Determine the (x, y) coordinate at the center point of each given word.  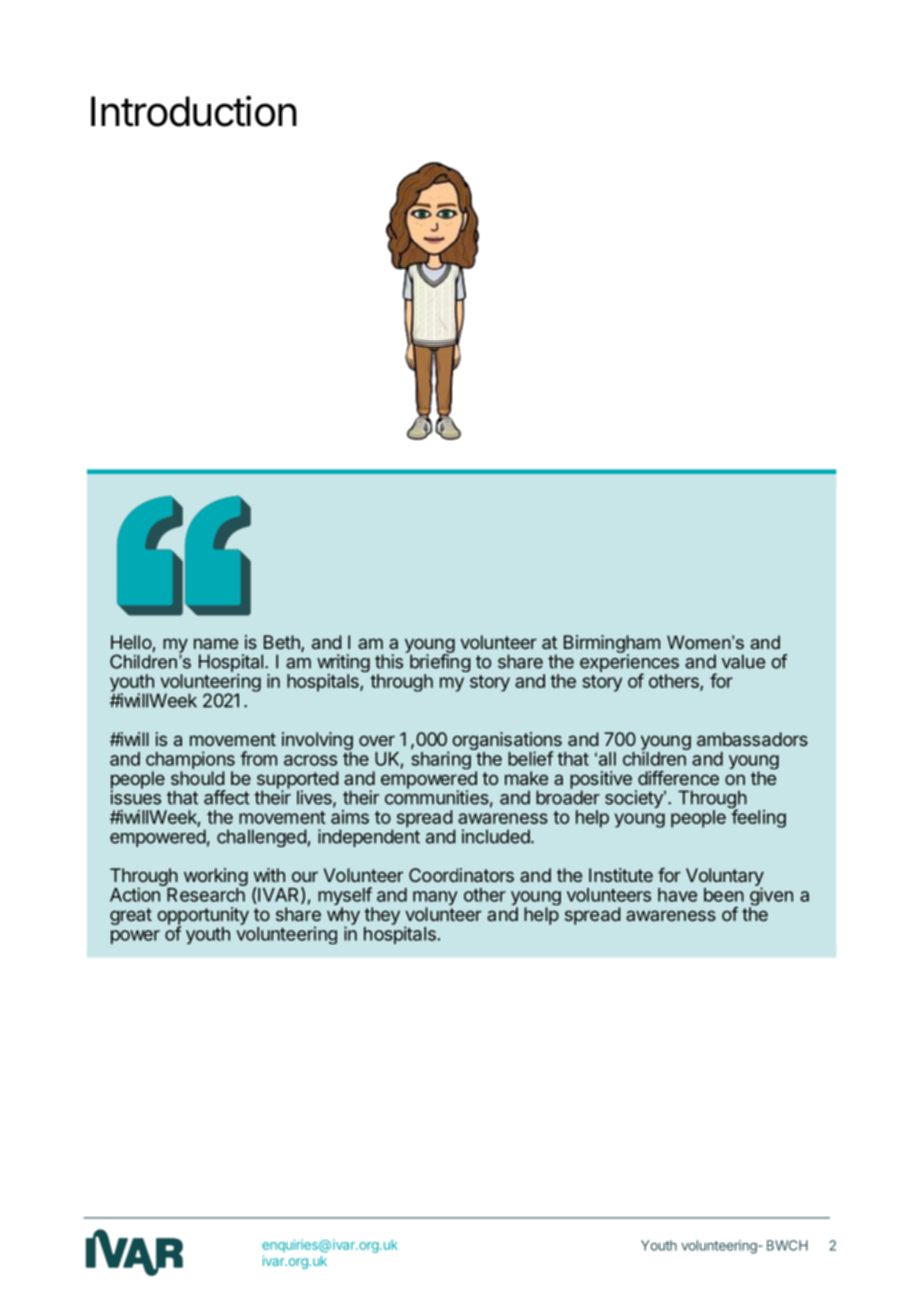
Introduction (194, 111)
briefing (439, 663)
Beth (283, 643)
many (435, 899)
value (743, 661)
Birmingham (612, 645)
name (216, 643)
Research (206, 895)
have (677, 895)
